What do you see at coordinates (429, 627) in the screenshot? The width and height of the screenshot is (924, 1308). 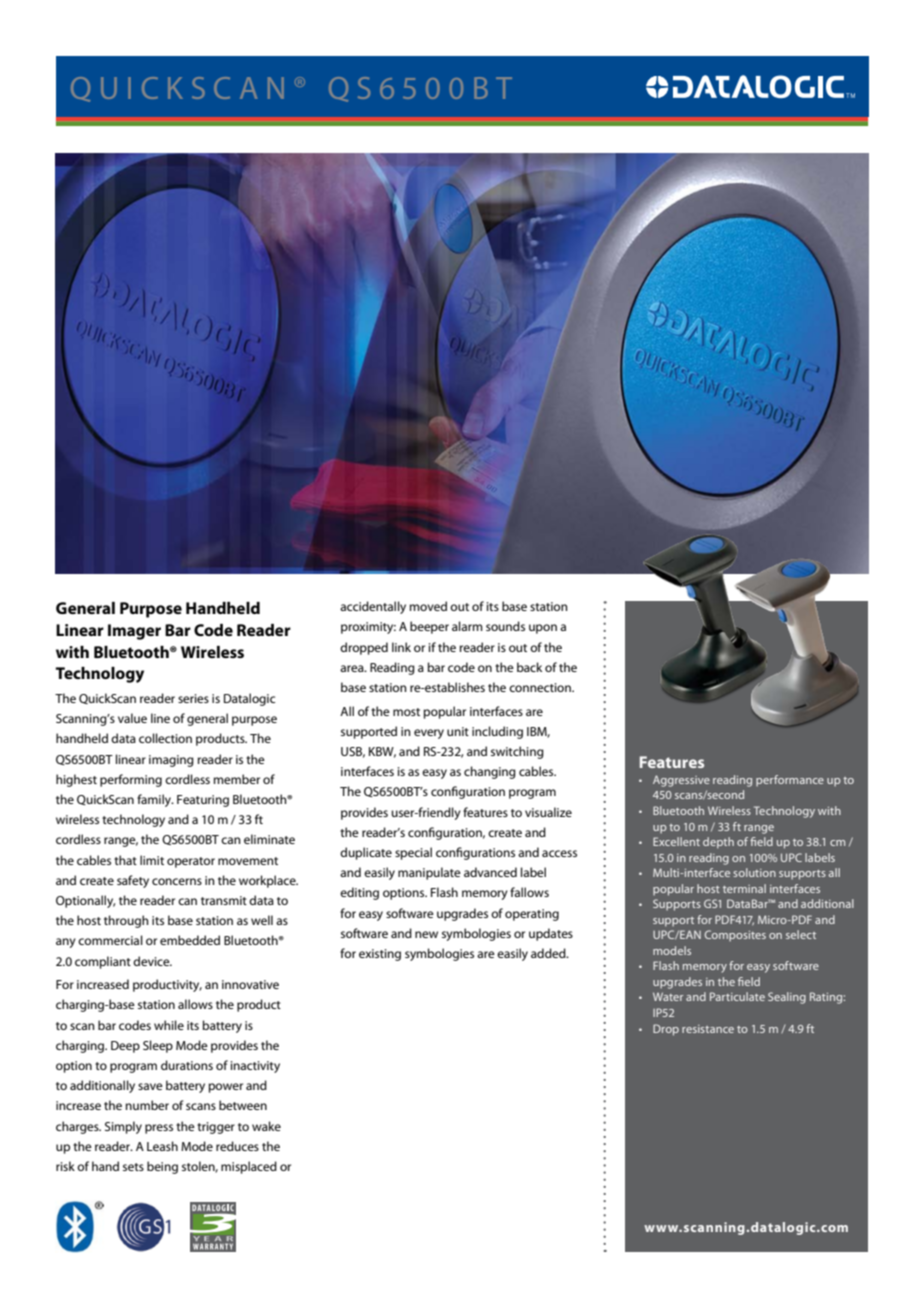 I see `beeper` at bounding box center [429, 627].
